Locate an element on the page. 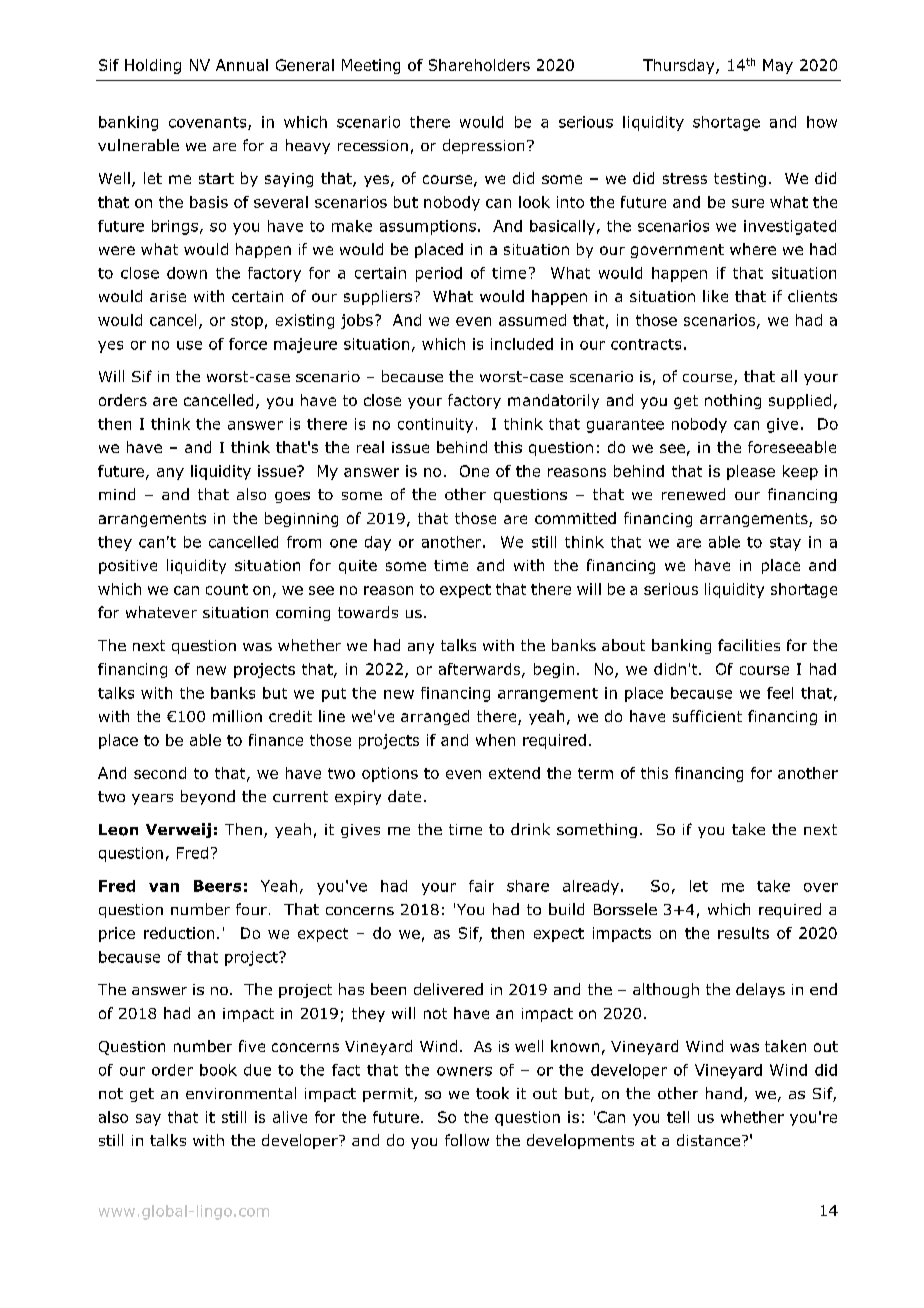 The height and width of the image is (1308, 924). count is located at coordinates (227, 589).
